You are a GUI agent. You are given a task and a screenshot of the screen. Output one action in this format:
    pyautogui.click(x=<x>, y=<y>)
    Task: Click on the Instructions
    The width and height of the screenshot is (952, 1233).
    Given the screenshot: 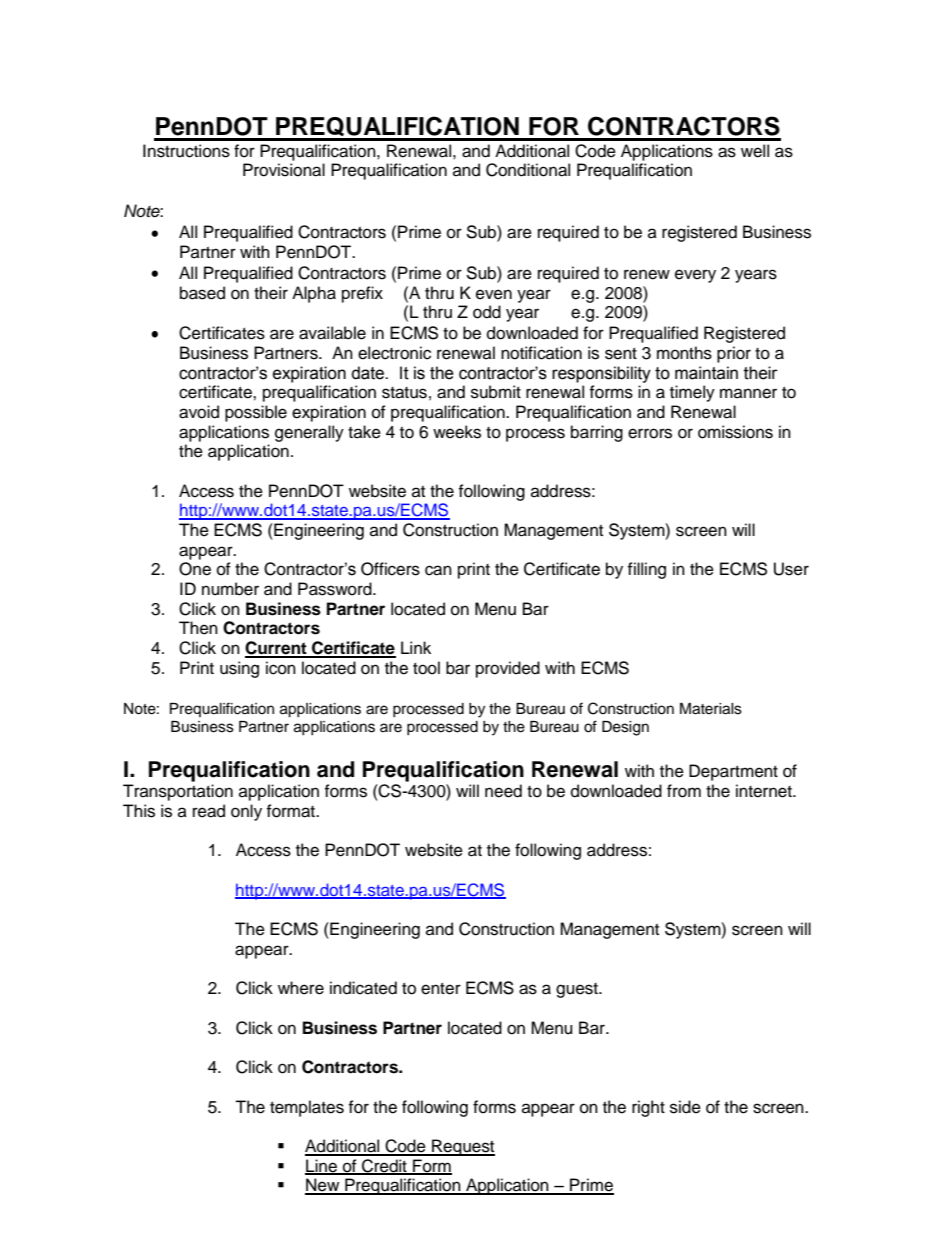 What is the action you would take?
    pyautogui.click(x=186, y=151)
